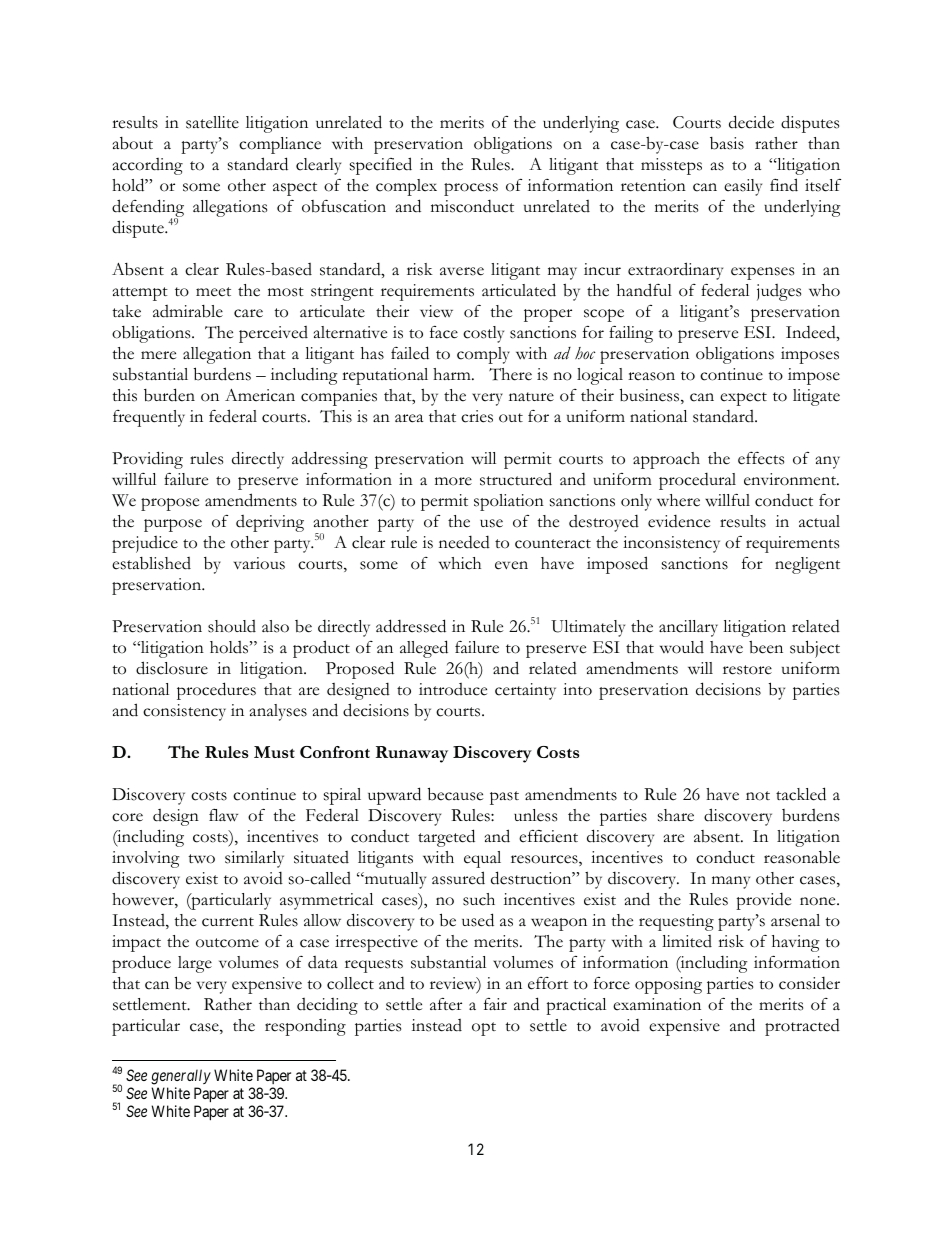 The width and height of the screenshot is (952, 1233). What do you see at coordinates (802, 1027) in the screenshot?
I see `protracted` at bounding box center [802, 1027].
